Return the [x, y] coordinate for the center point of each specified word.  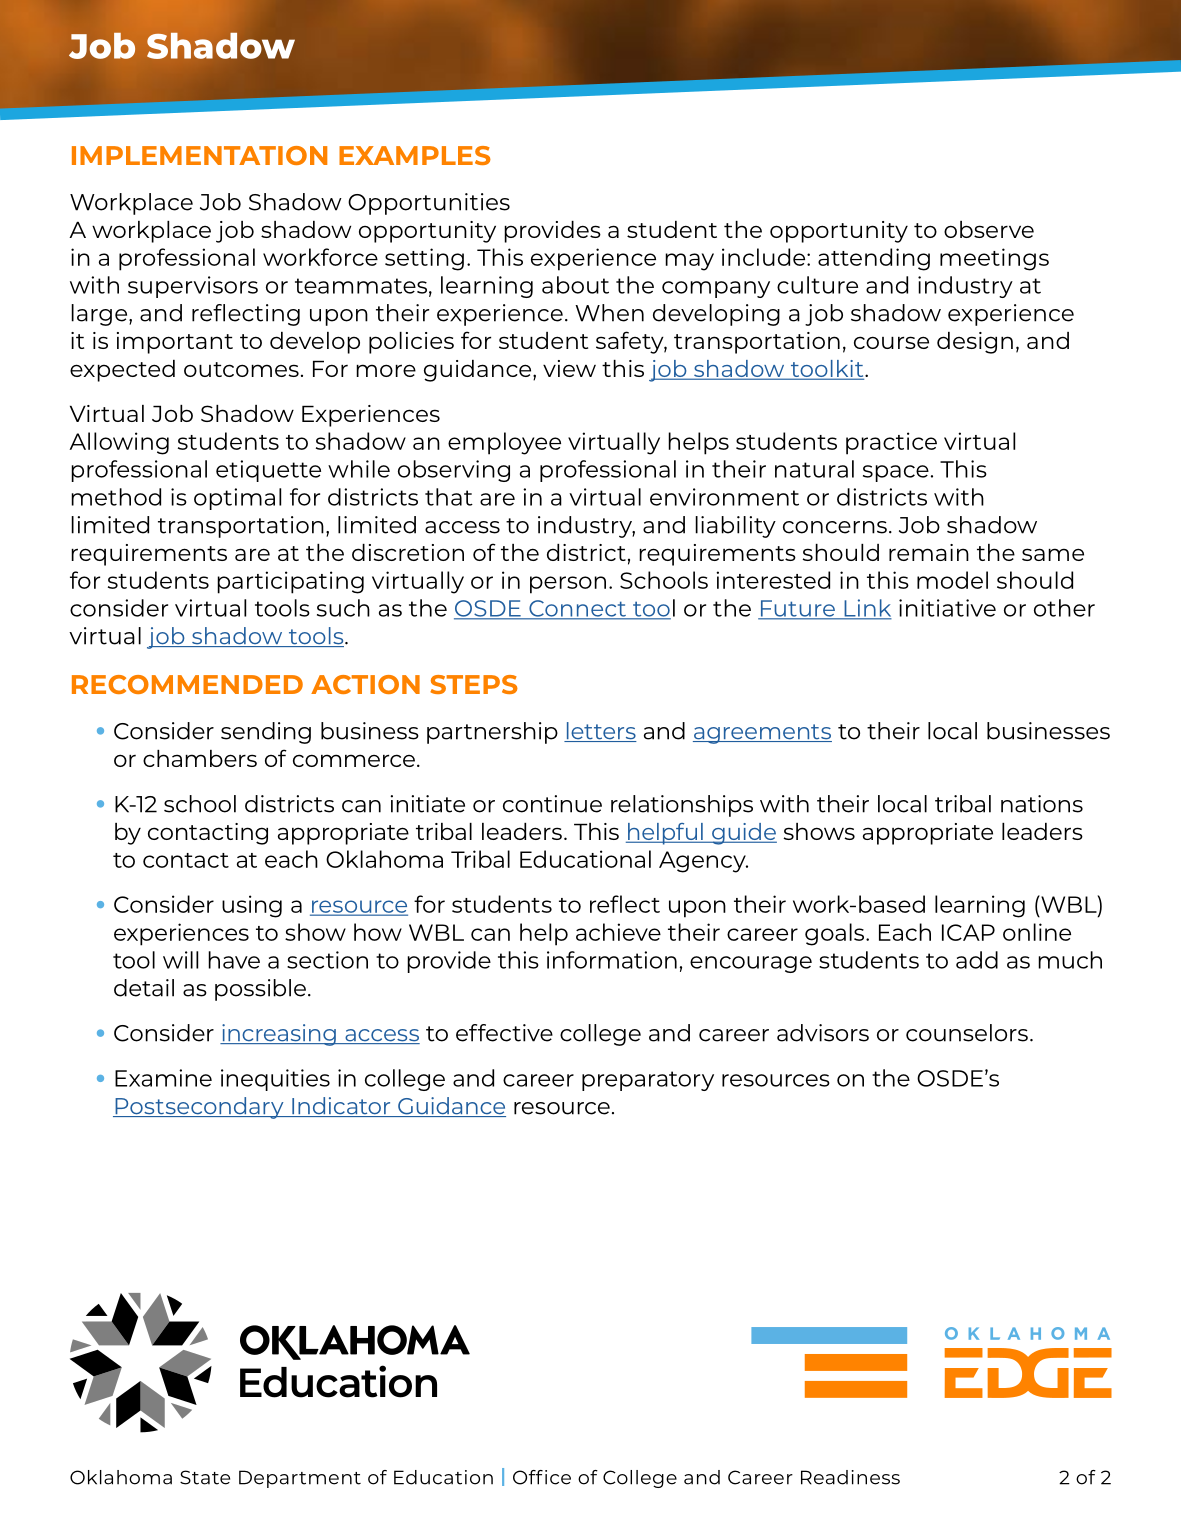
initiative [947, 608]
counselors [967, 1033]
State [205, 1477]
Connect [578, 609]
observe [989, 229]
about [575, 285]
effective [504, 1033]
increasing [279, 1035]
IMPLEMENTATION [199, 155]
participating [290, 582]
